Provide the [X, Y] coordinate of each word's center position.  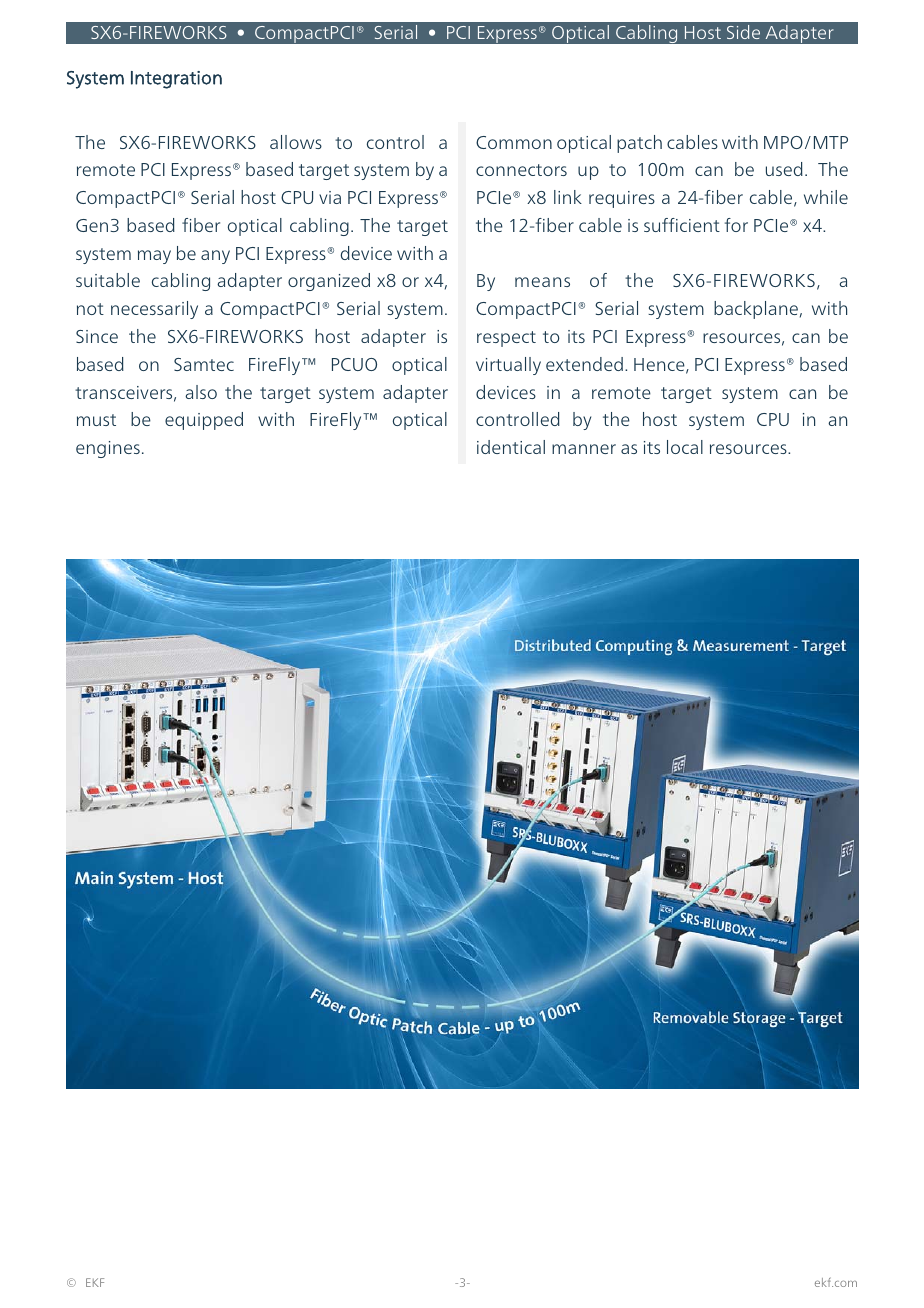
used [784, 169]
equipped [204, 421]
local [685, 447]
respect [506, 339]
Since [97, 336]
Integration [176, 80]
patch [639, 144]
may [154, 257]
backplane [756, 310]
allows [296, 142]
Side [743, 32]
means [542, 282]
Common [514, 142]
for [736, 225]
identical [511, 447]
